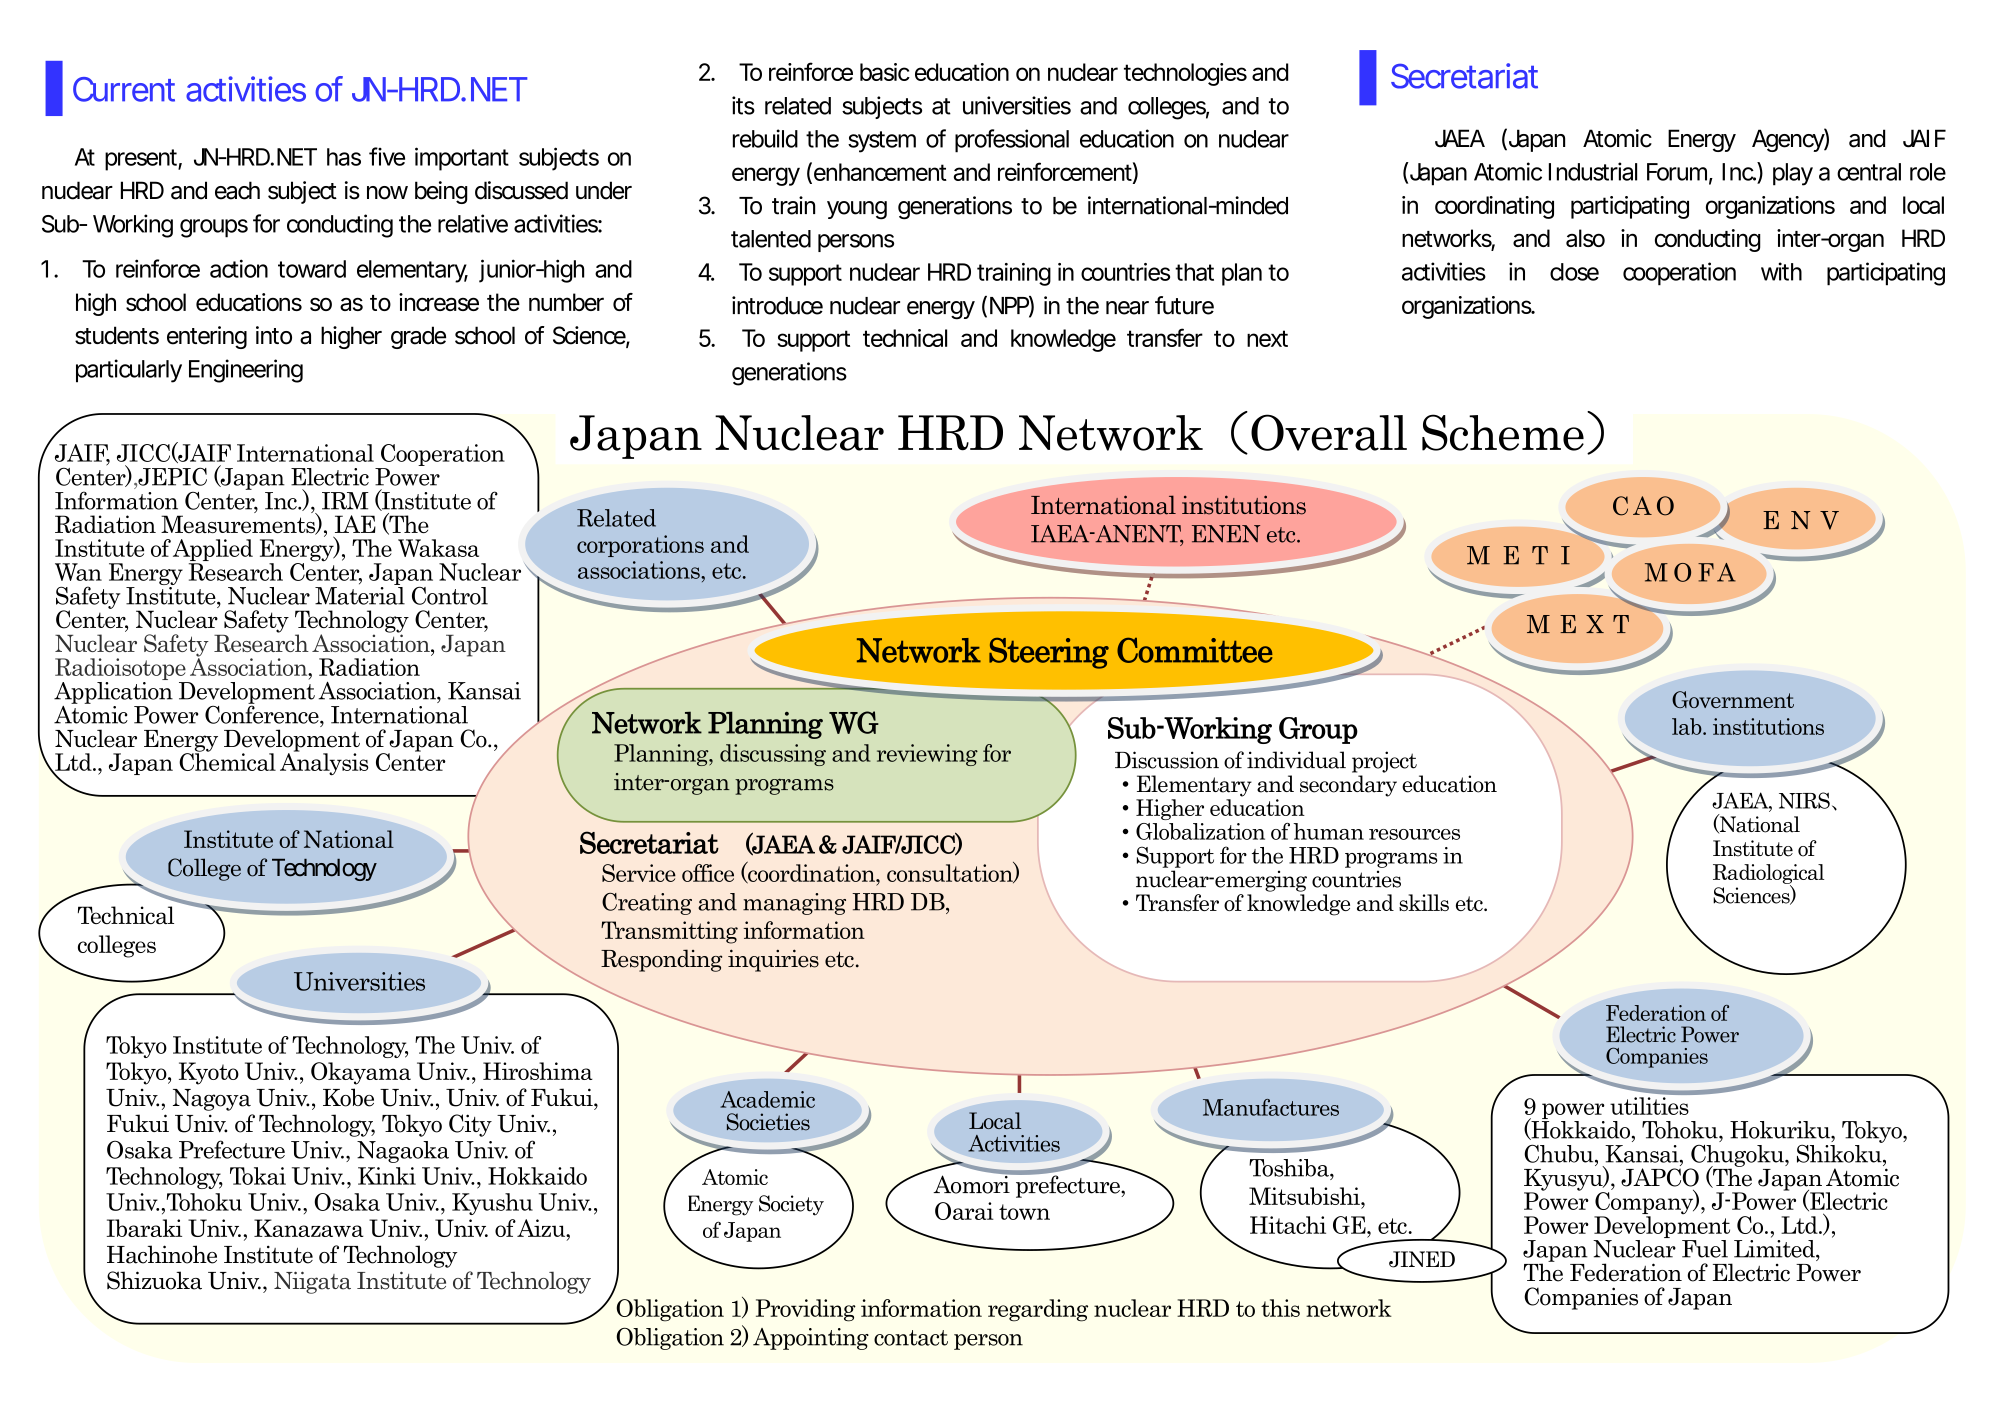 This page has height=1416, width=2003. What do you see at coordinates (1038, 1310) in the page?
I see `regarding` at bounding box center [1038, 1310].
